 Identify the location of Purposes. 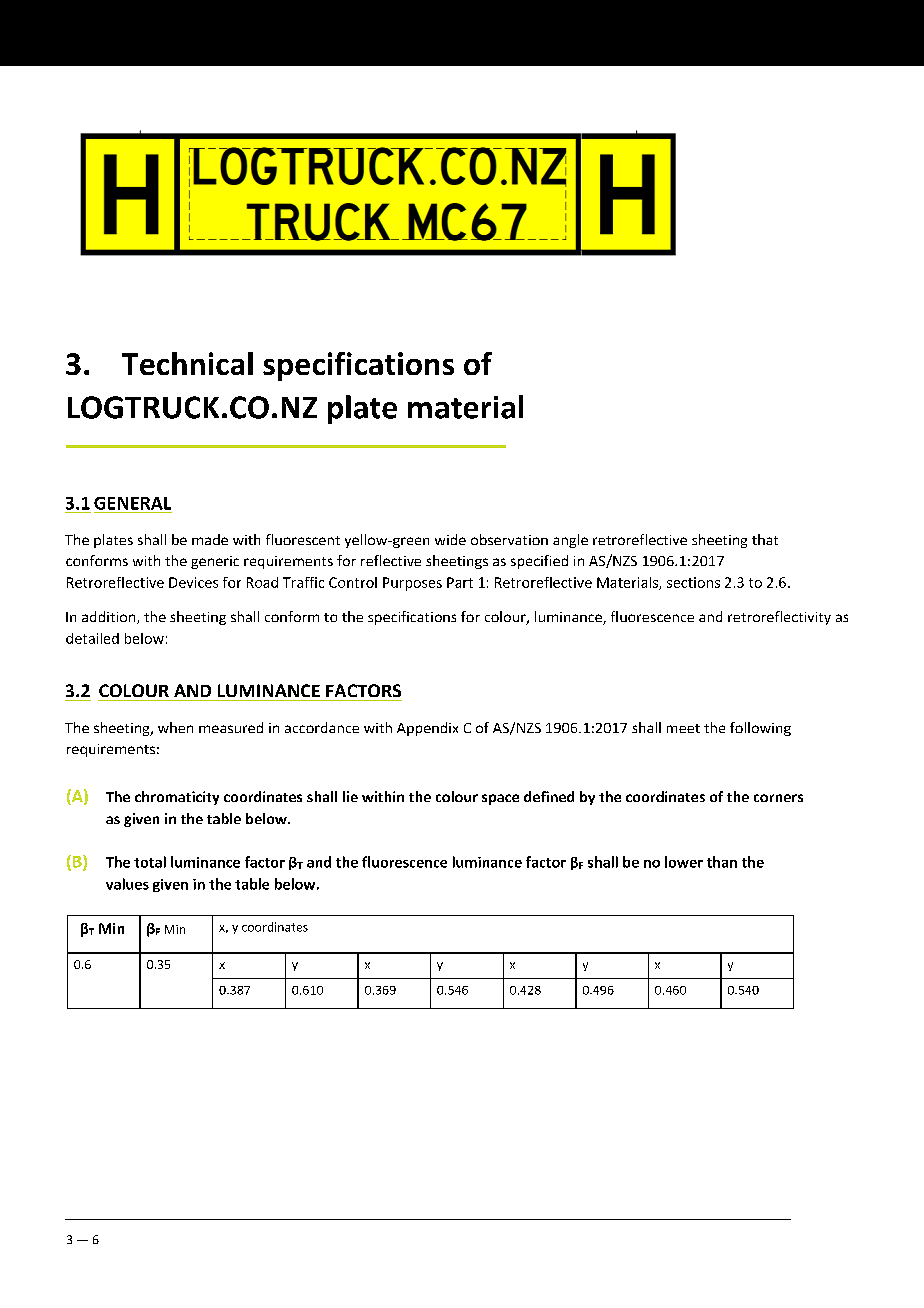
(412, 584).
